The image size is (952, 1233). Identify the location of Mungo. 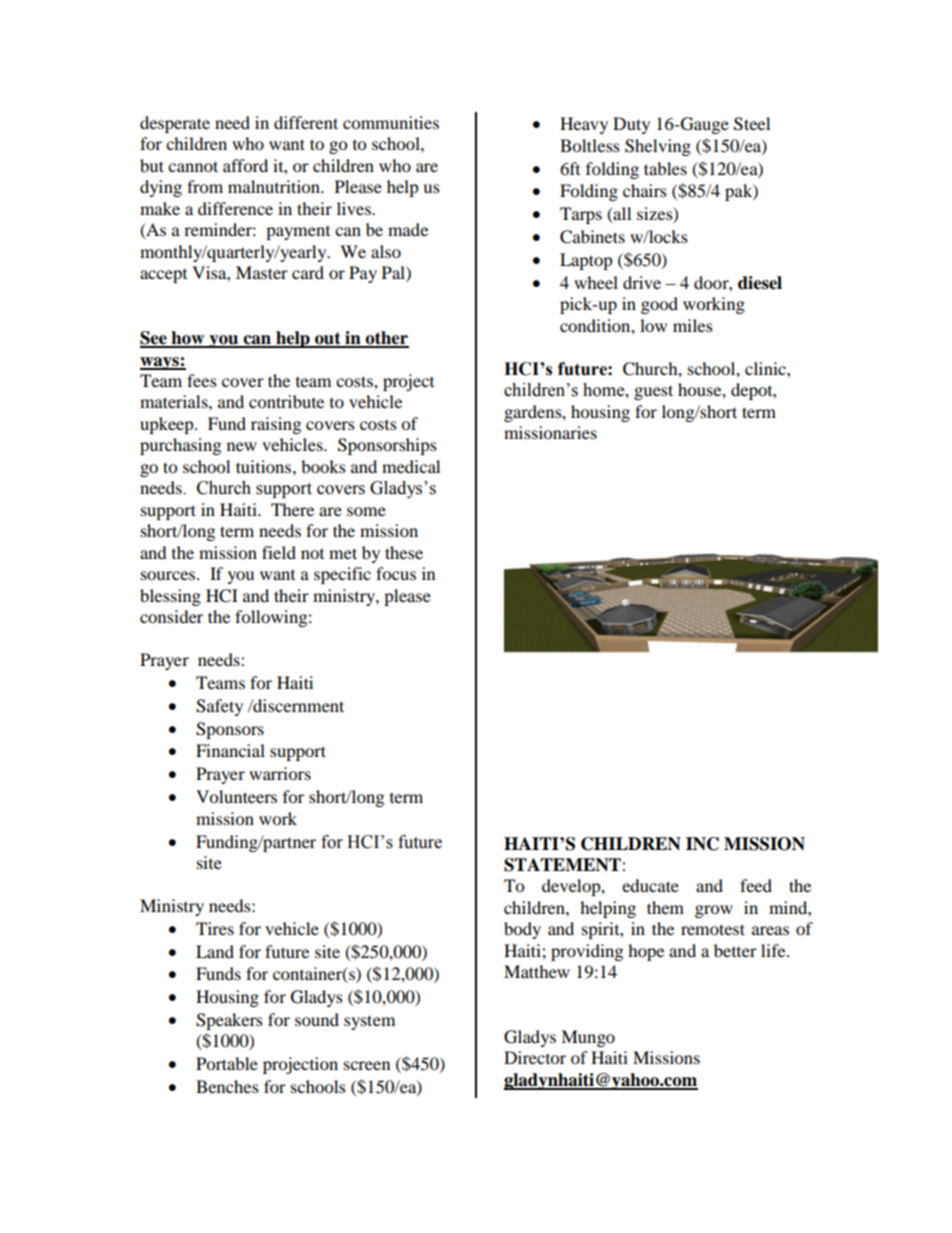
(588, 1038).
